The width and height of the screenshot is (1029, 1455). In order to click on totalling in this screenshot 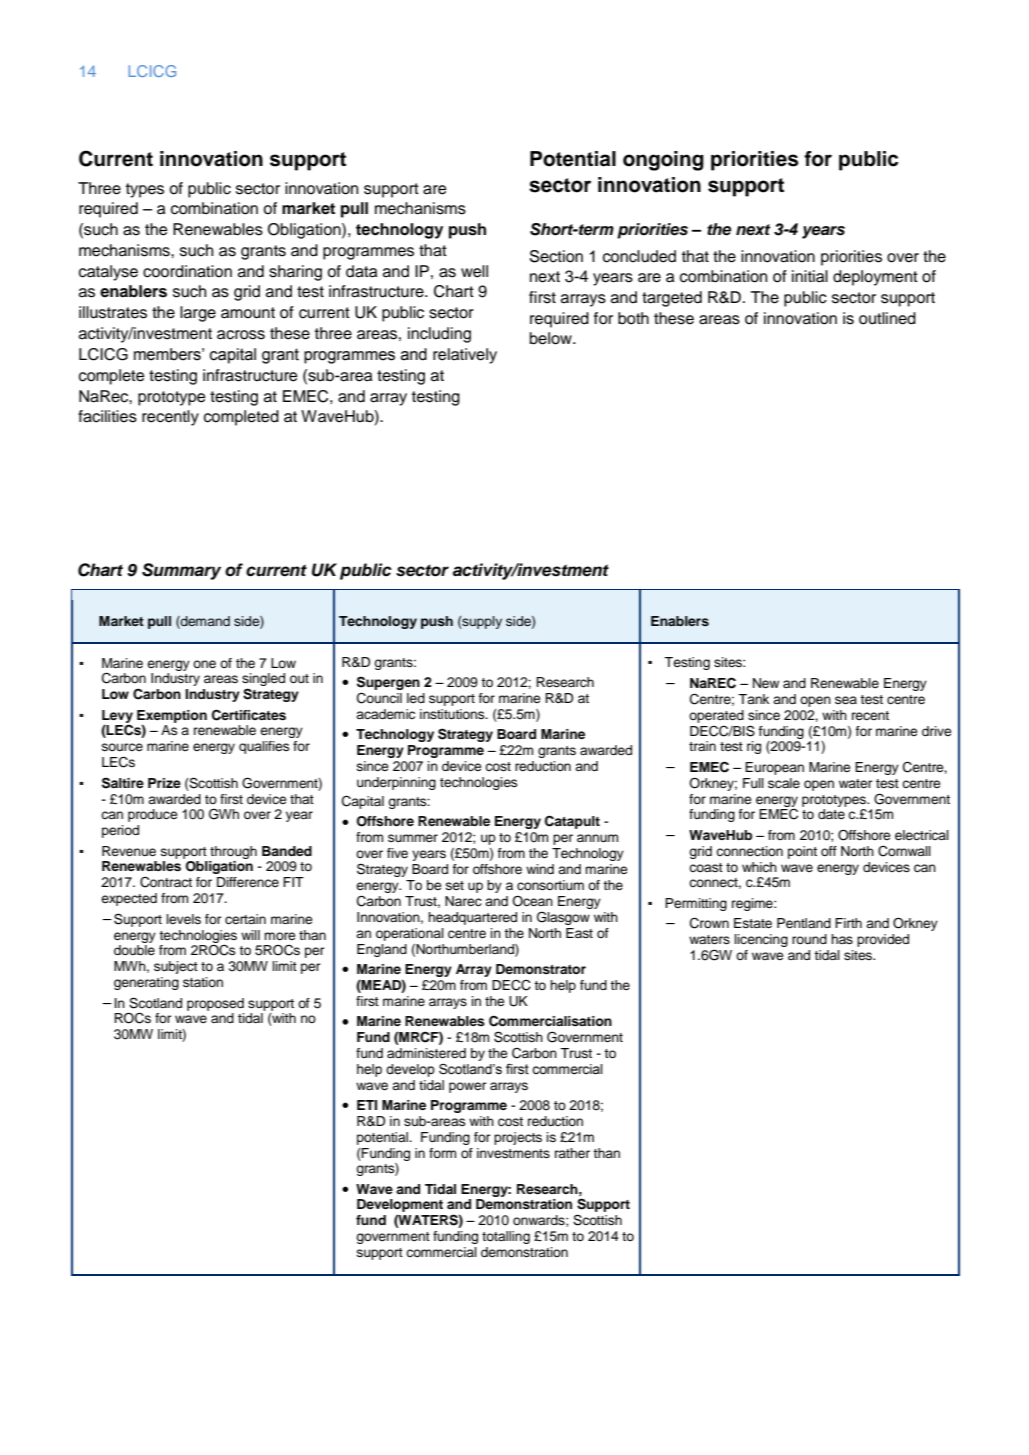, I will do `click(506, 1237)`.
